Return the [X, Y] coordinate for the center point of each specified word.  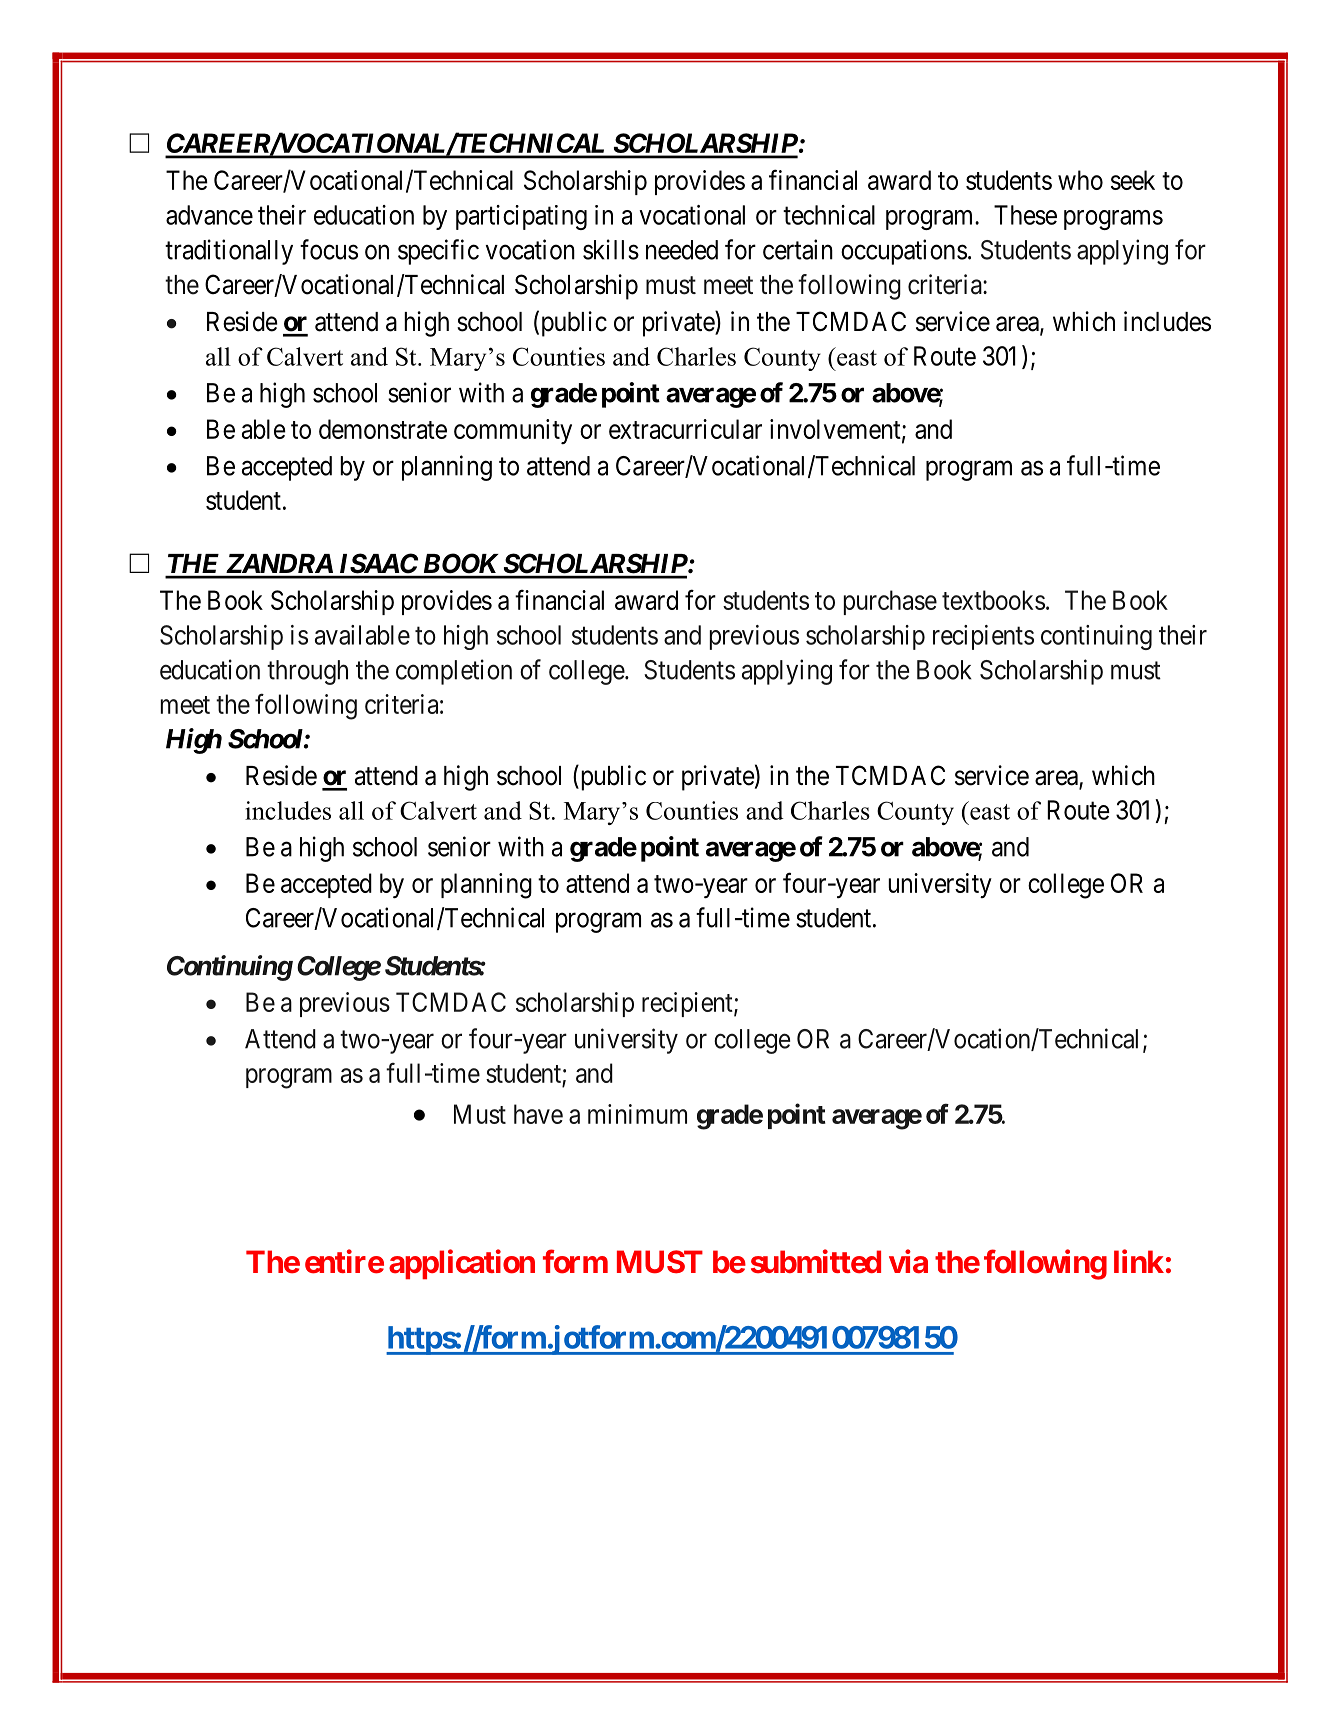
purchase [890, 602]
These [1025, 215]
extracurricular [685, 429]
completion [454, 672]
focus [329, 249]
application [462, 1264]
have [538, 1114]
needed [682, 250]
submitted [816, 1261]
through [307, 672]
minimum [637, 1114]
